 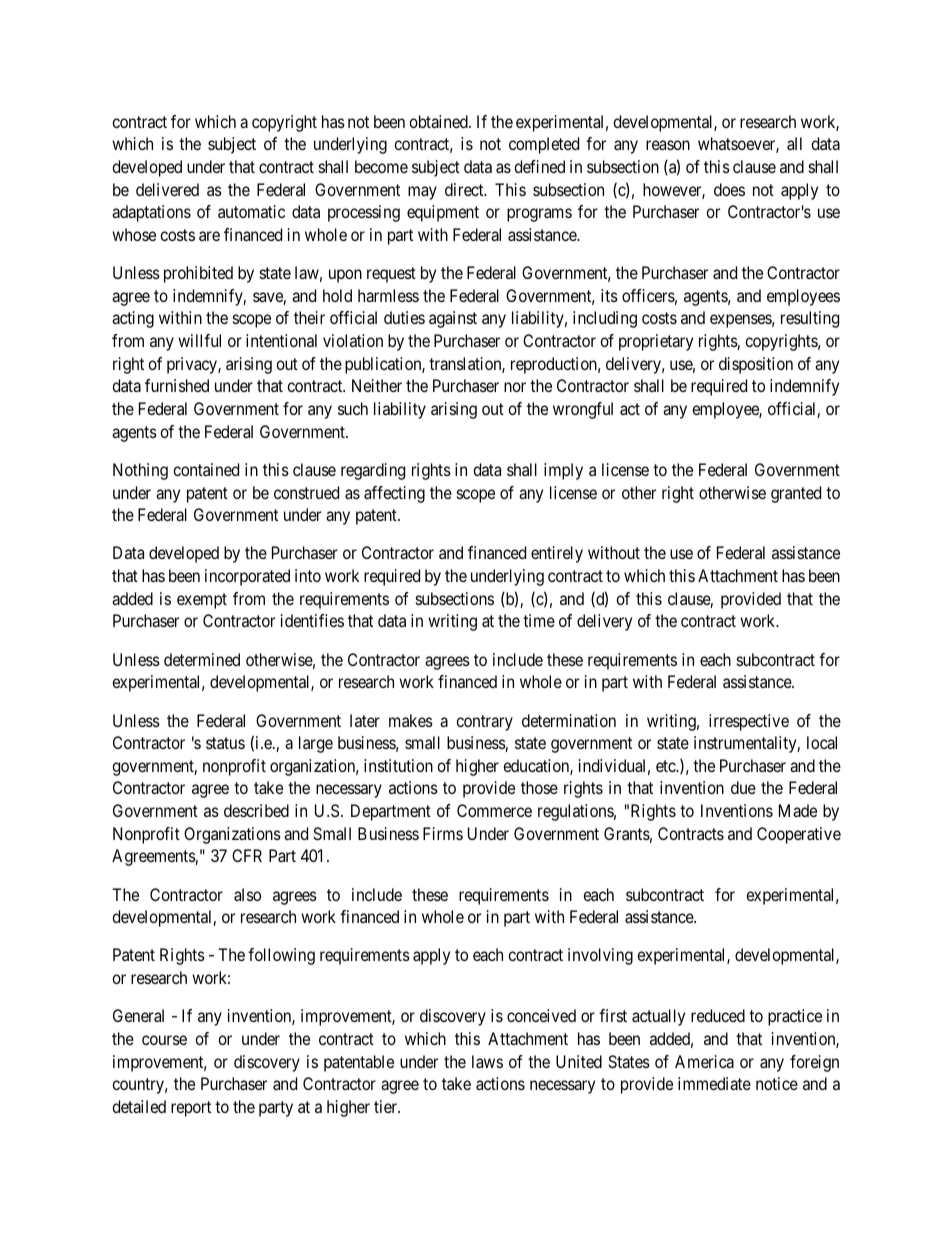 I want to click on direct, so click(x=465, y=189).
